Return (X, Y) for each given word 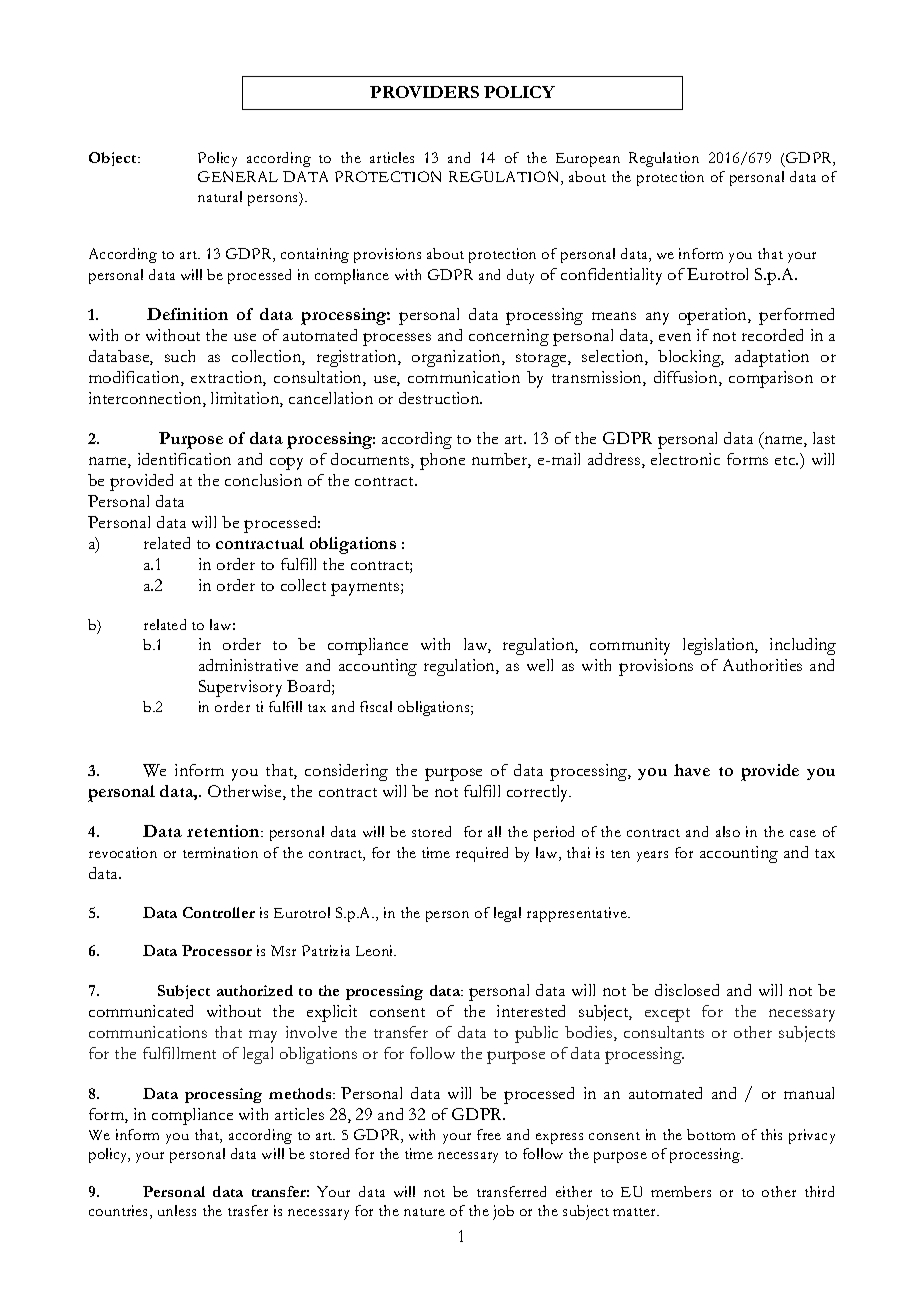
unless (177, 1210)
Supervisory (240, 688)
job (503, 1212)
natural (220, 196)
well (540, 665)
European (588, 160)
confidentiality (611, 276)
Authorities (762, 665)
